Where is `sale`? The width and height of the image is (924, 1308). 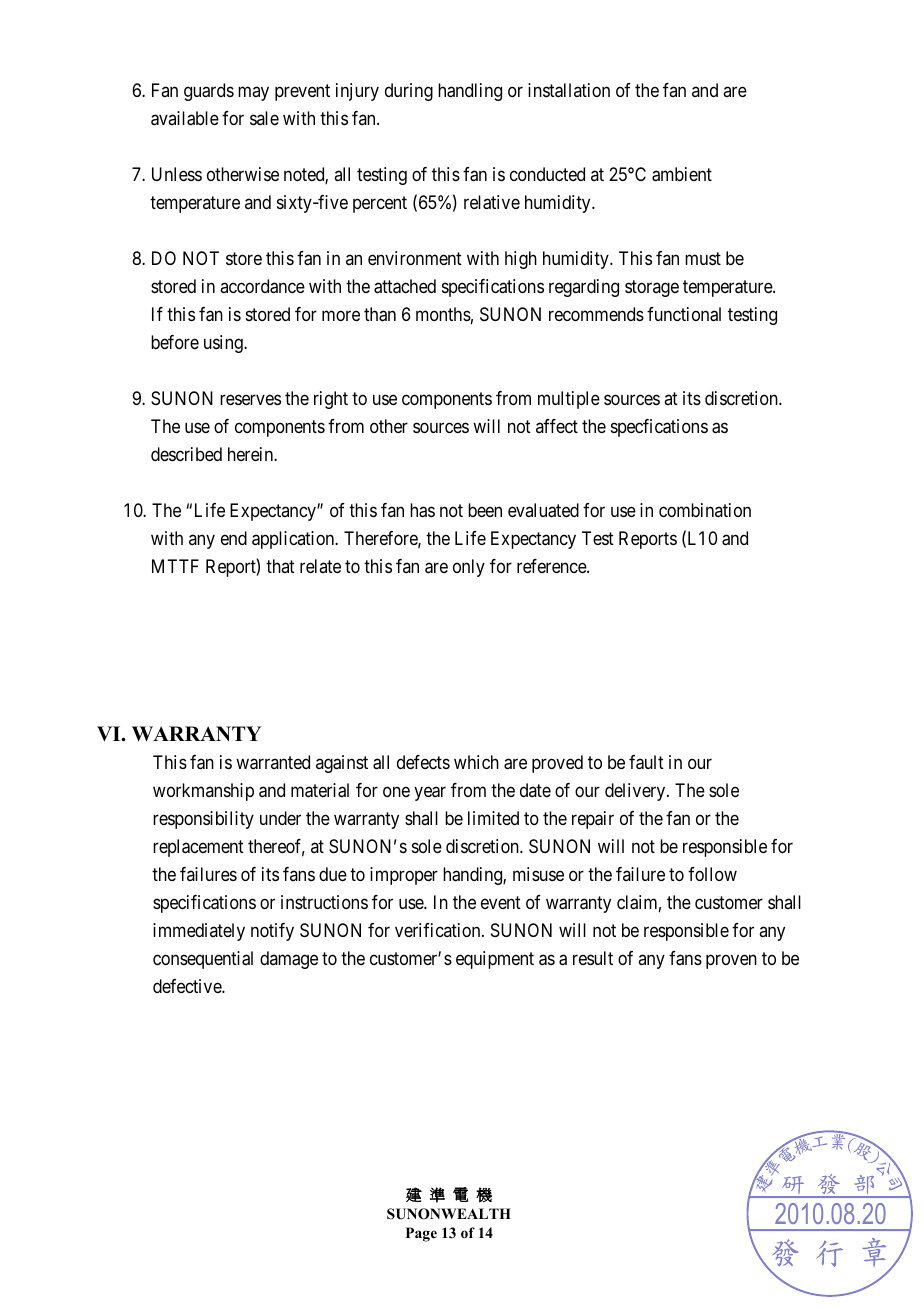
sale is located at coordinates (264, 118).
